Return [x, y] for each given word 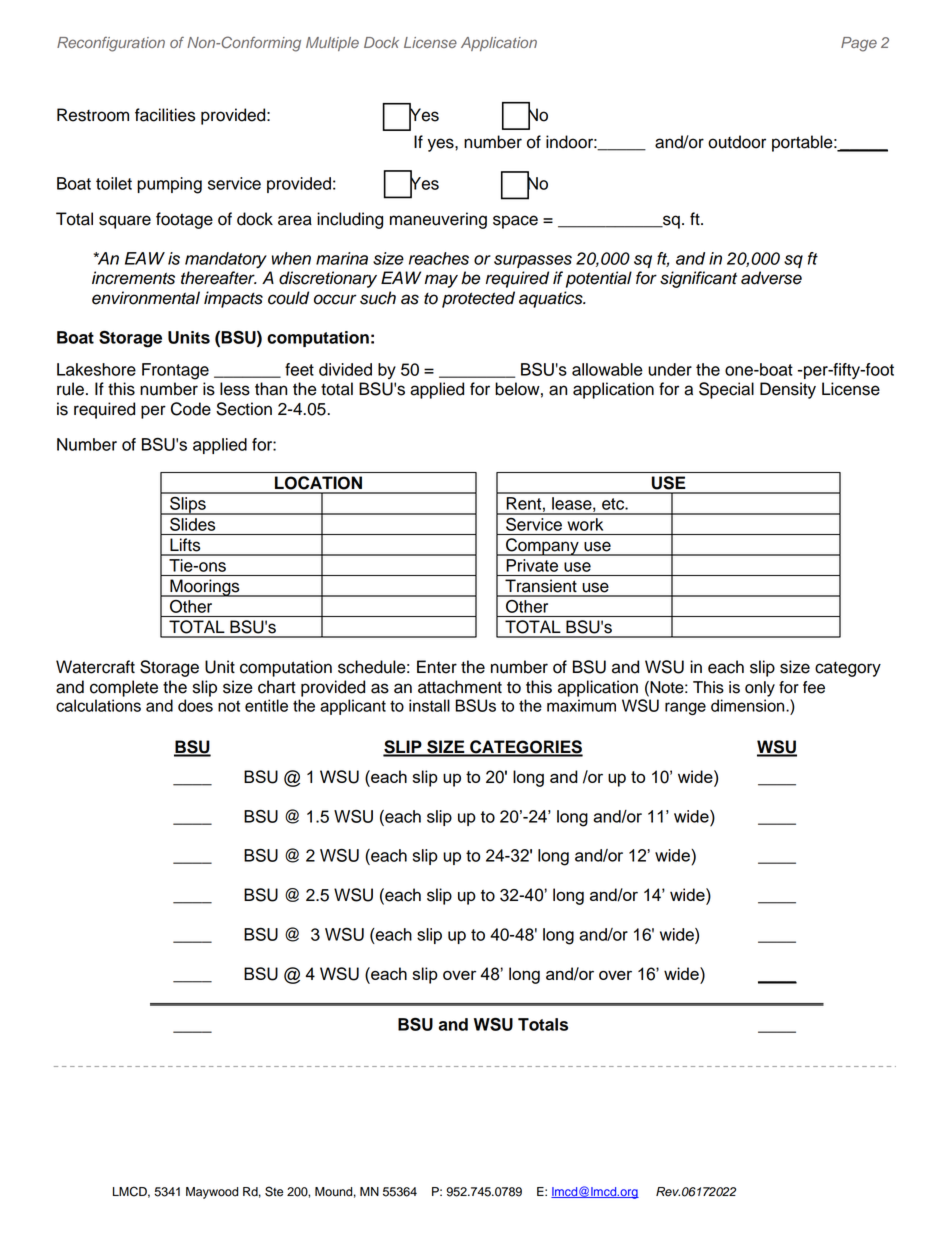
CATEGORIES [525, 748]
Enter [437, 667]
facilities [165, 115]
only [760, 689]
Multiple [332, 44]
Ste [274, 1191]
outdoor [737, 142]
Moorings [205, 588]
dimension [749, 705]
